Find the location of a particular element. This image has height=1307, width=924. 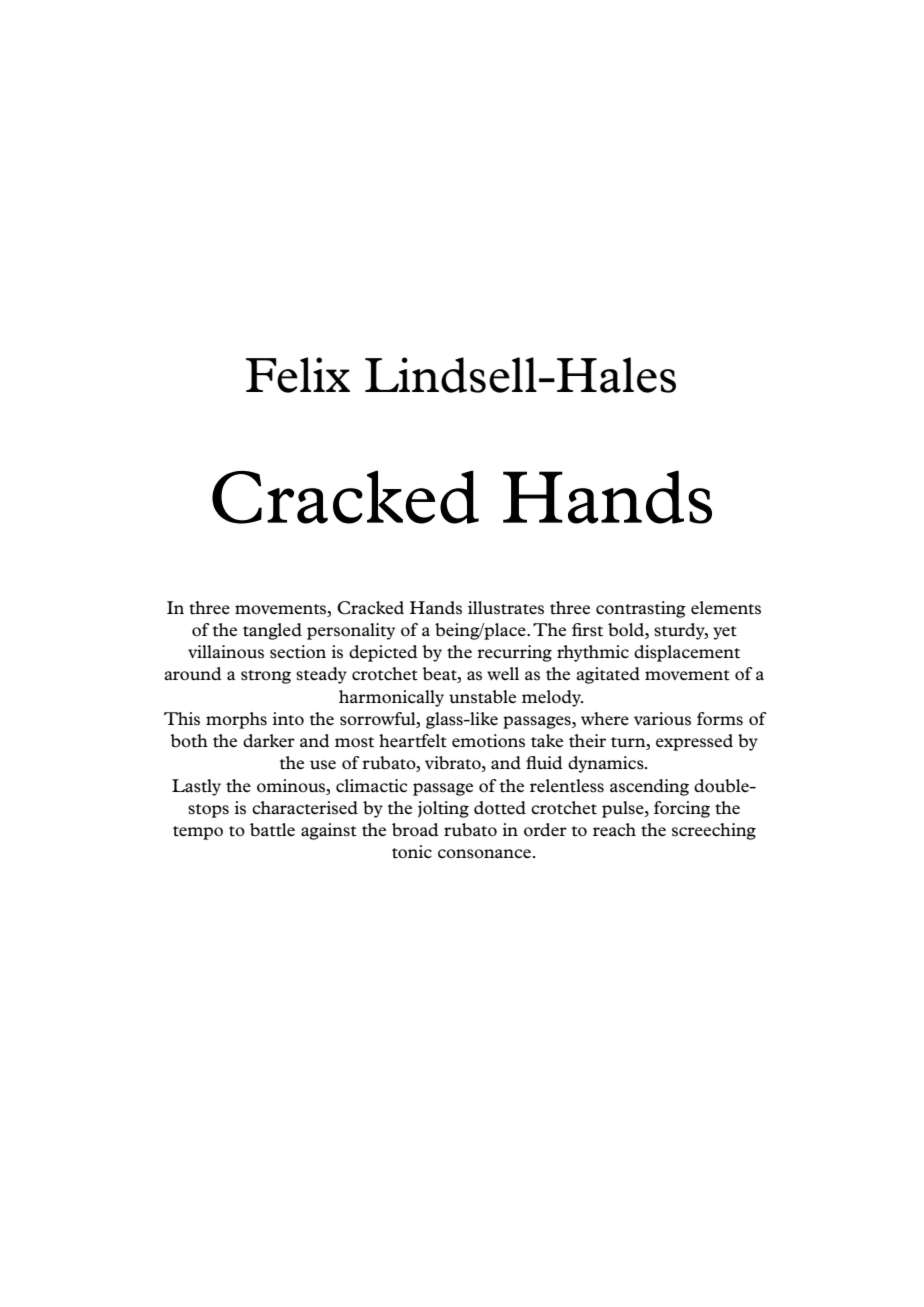

Felix is located at coordinates (298, 375).
